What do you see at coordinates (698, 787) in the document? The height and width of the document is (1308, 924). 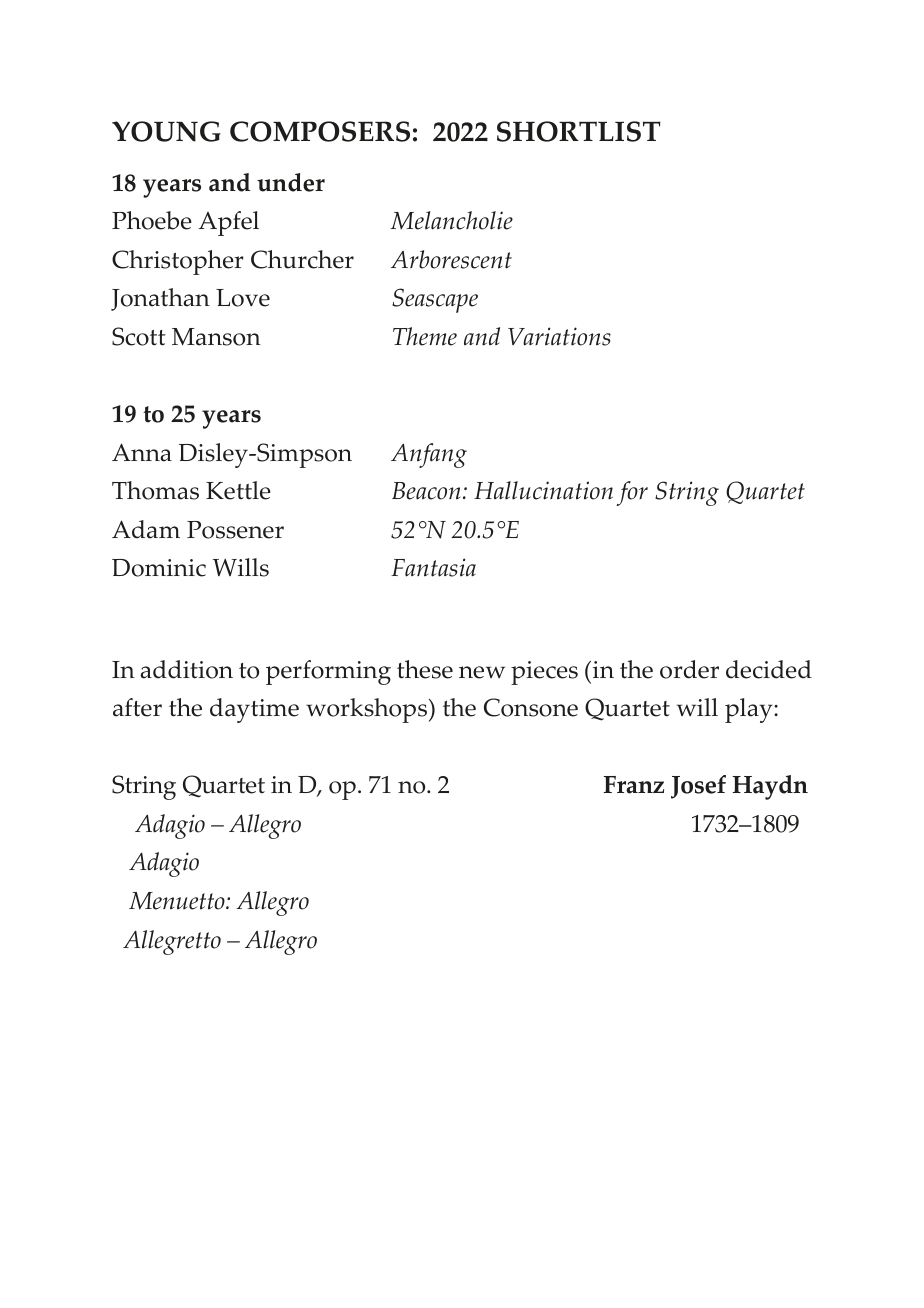 I see `Josef` at bounding box center [698, 787].
